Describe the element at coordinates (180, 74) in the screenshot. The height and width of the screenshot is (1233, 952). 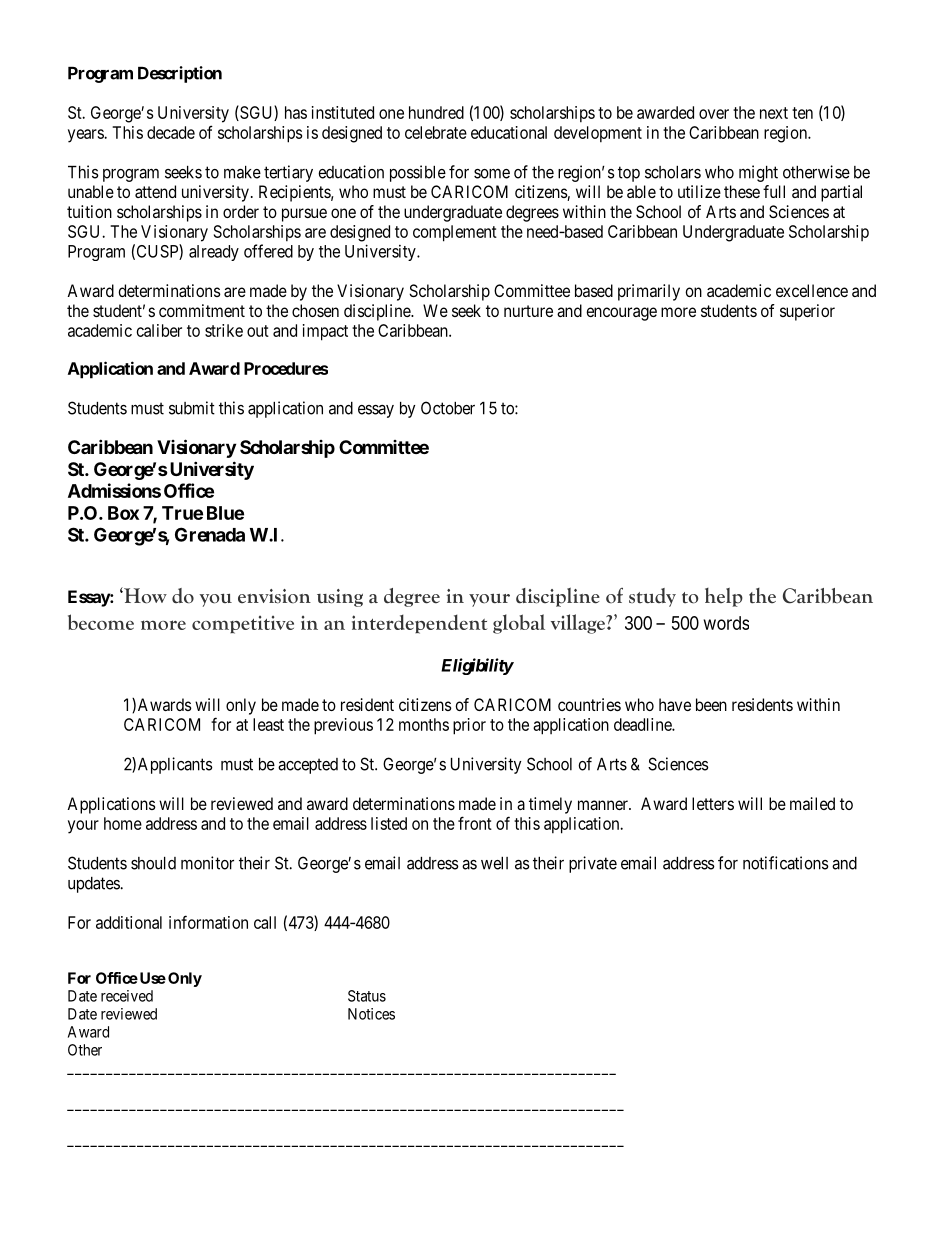
I see `Description` at that location.
